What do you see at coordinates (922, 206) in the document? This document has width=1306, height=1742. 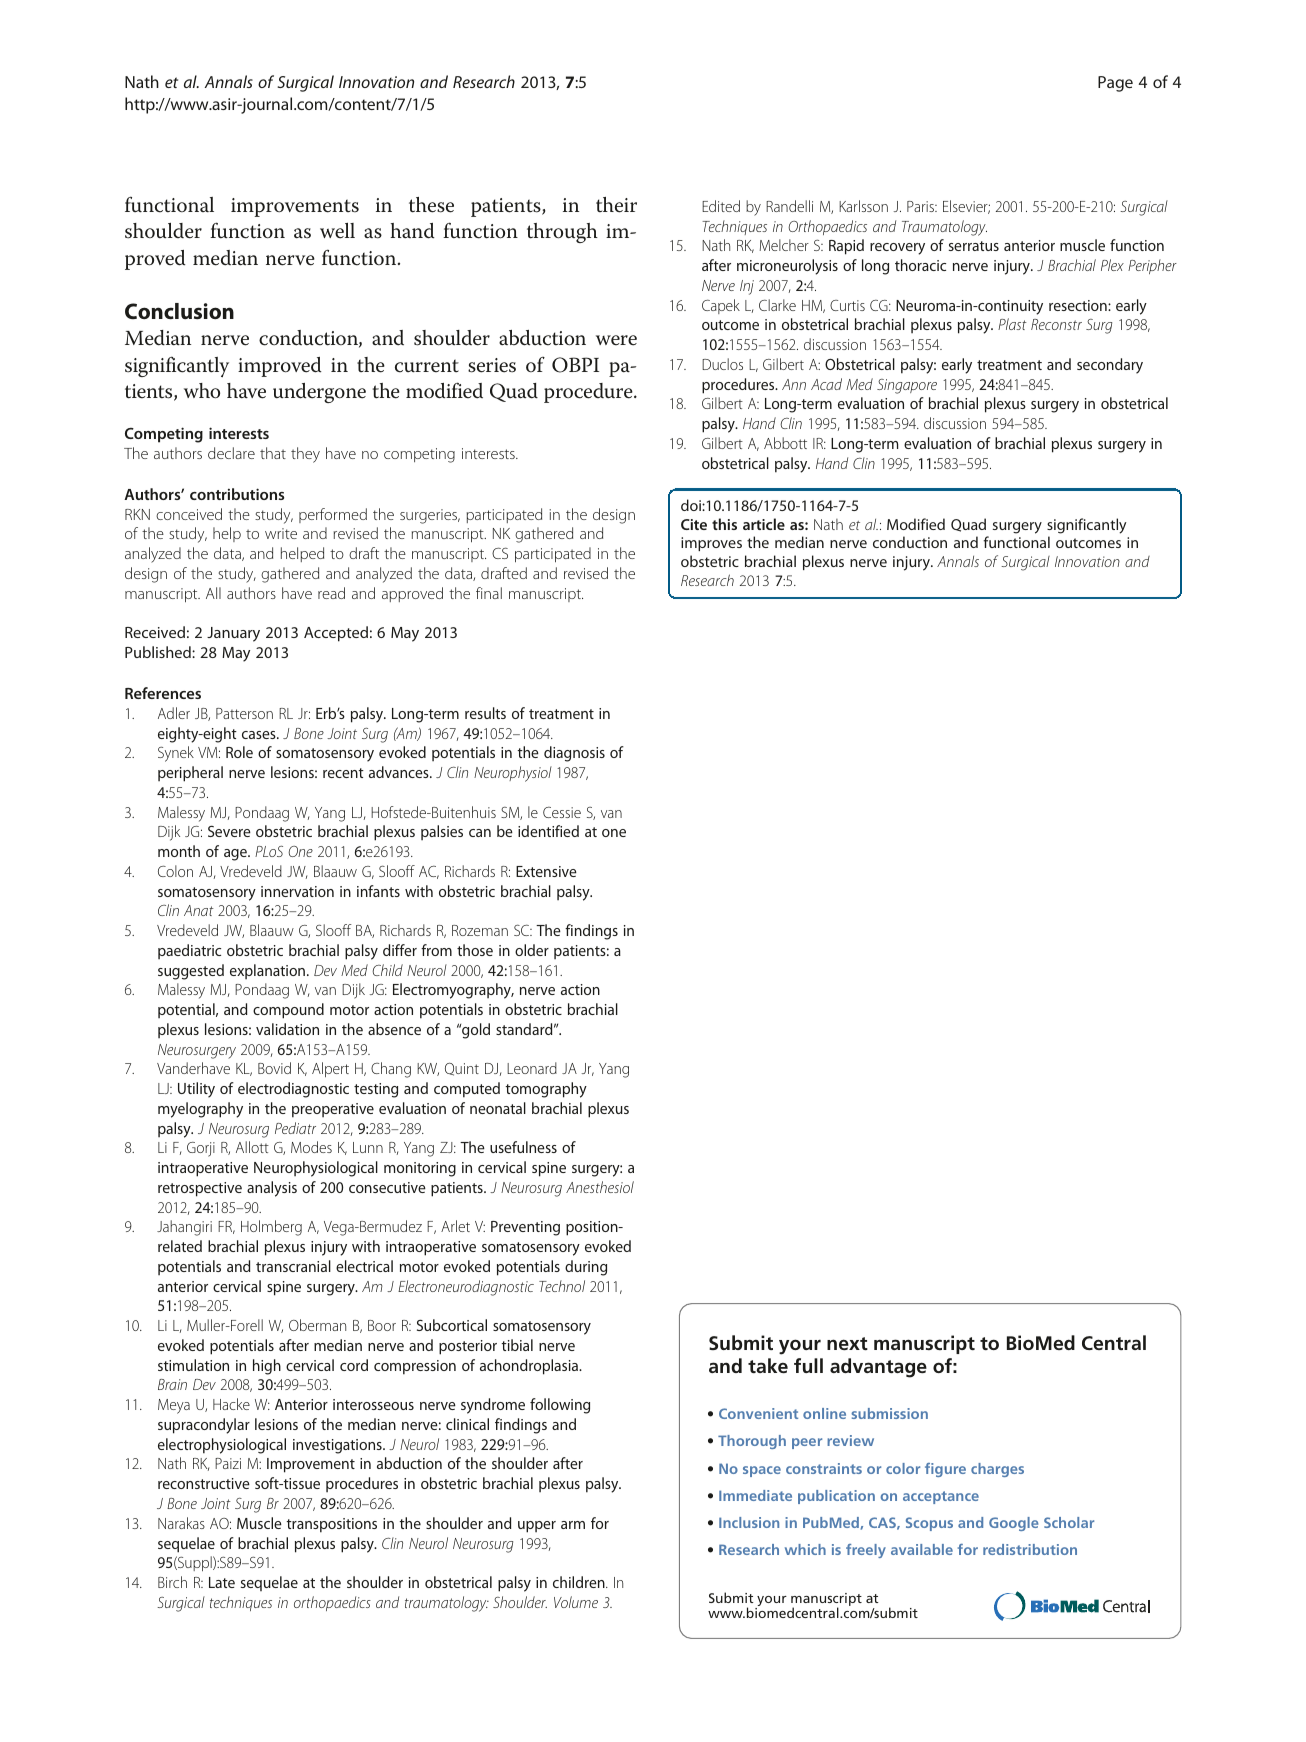 I see `Paris` at bounding box center [922, 206].
